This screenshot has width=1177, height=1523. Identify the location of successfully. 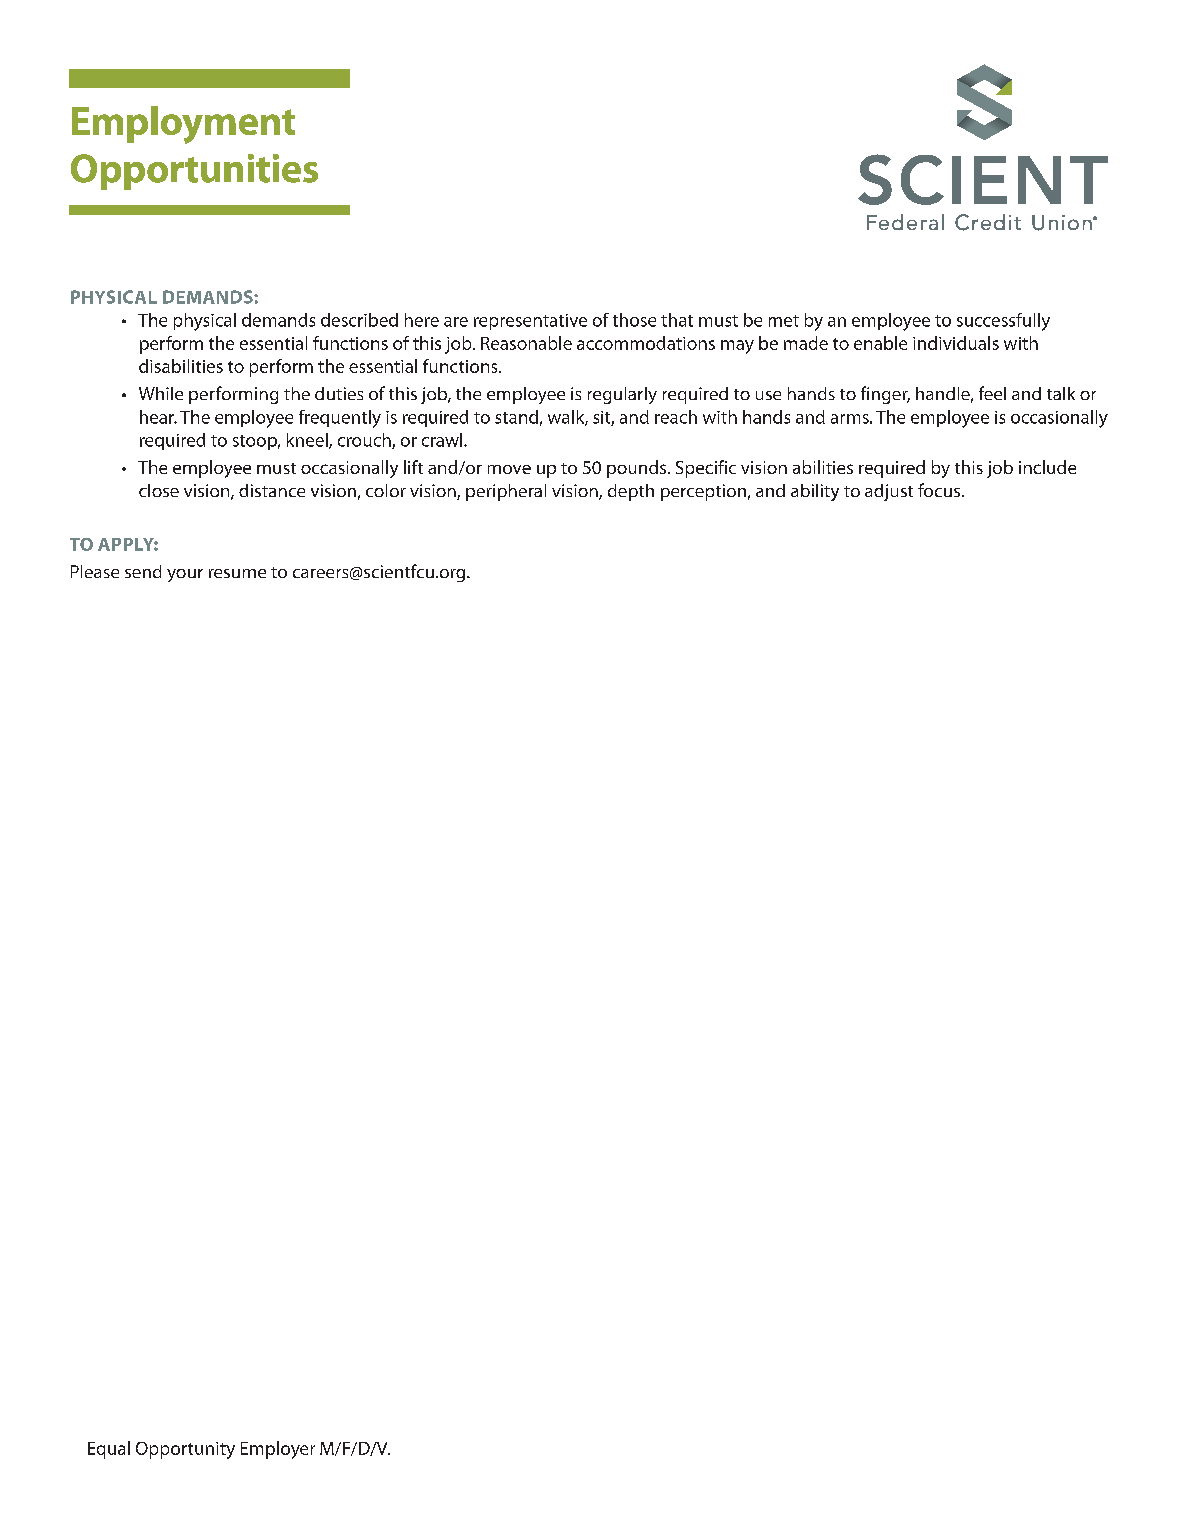
(1003, 322).
